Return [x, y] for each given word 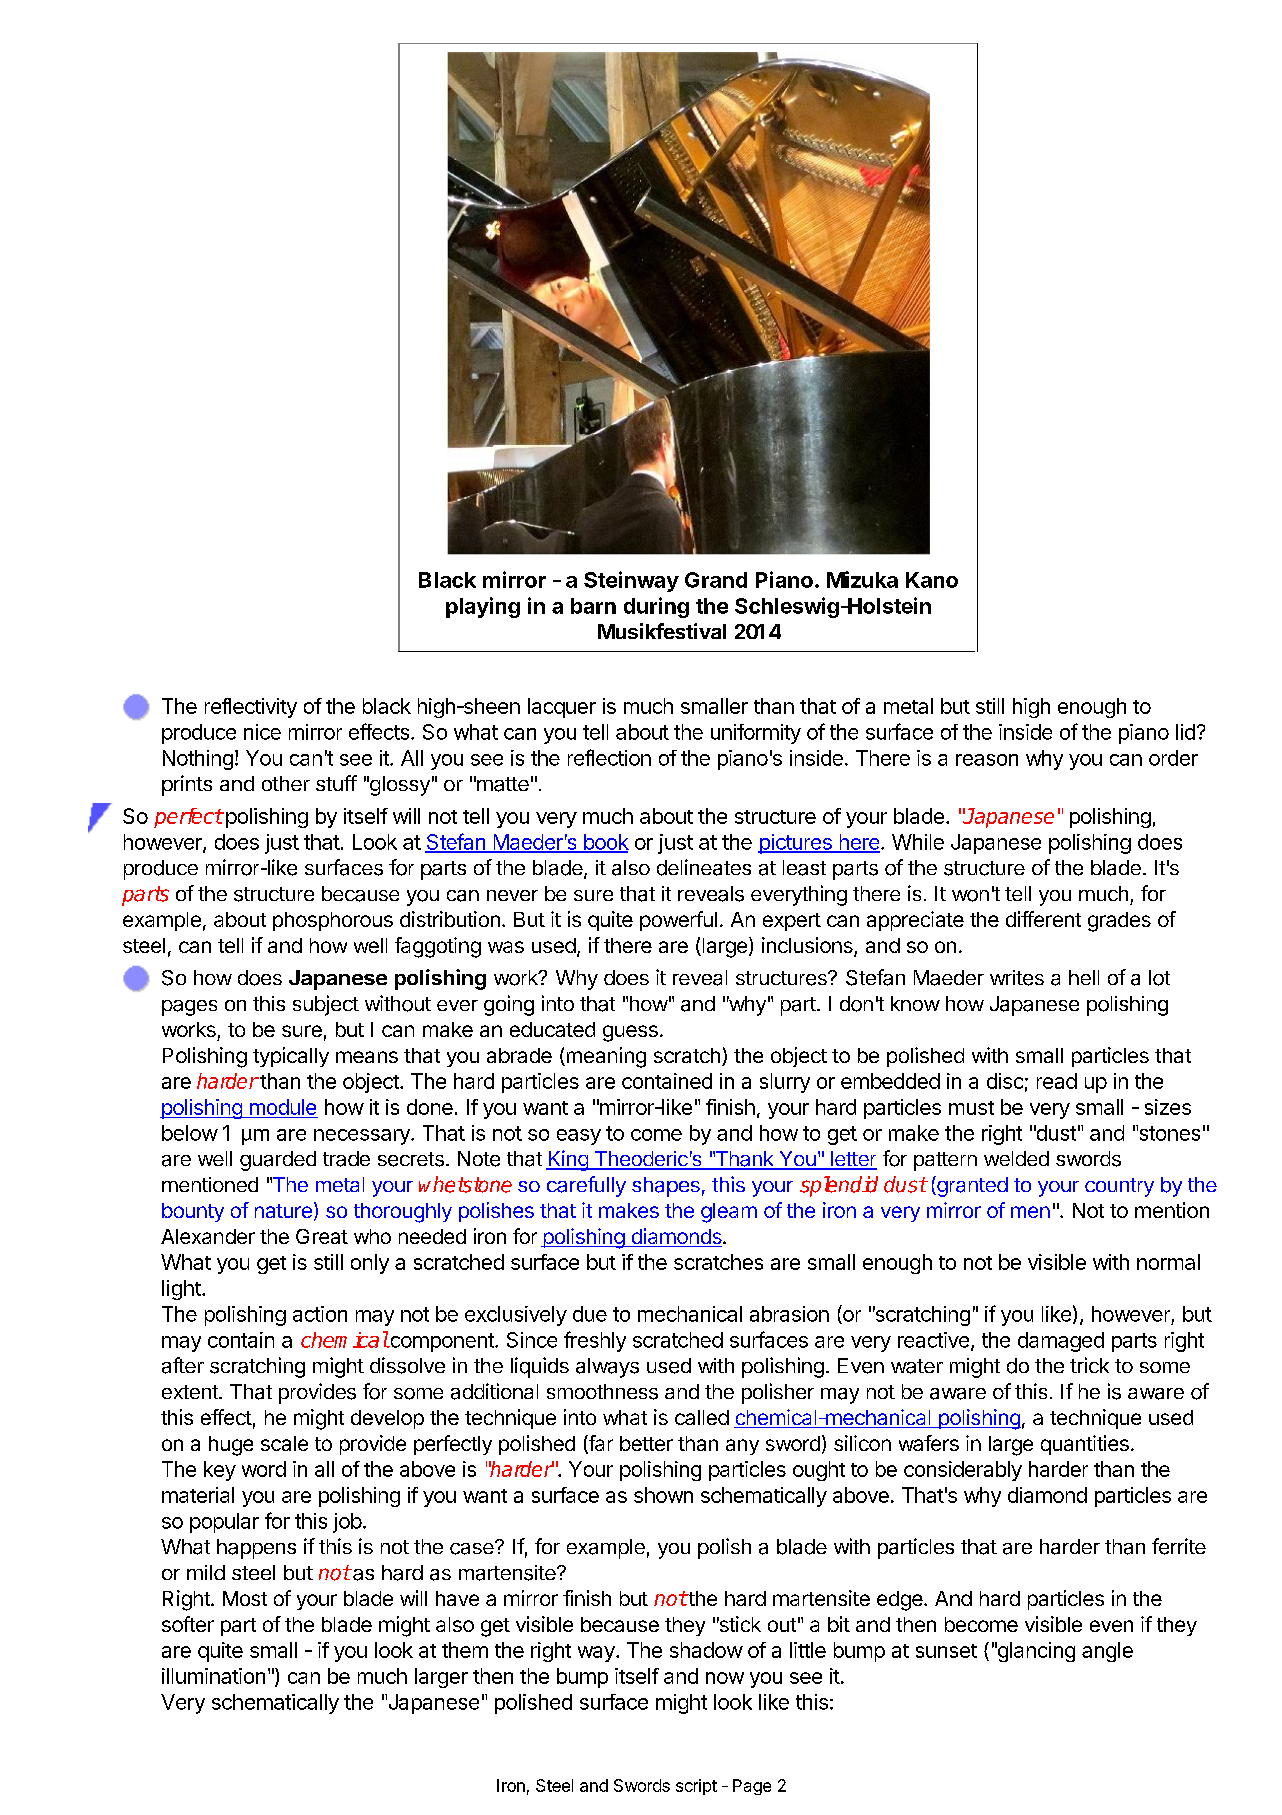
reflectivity [251, 708]
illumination [213, 1676]
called [702, 1417]
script [696, 1787]
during [656, 607]
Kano [932, 580]
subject [326, 1005]
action [320, 1314]
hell [1084, 977]
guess [630, 1033]
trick [1089, 1365]
